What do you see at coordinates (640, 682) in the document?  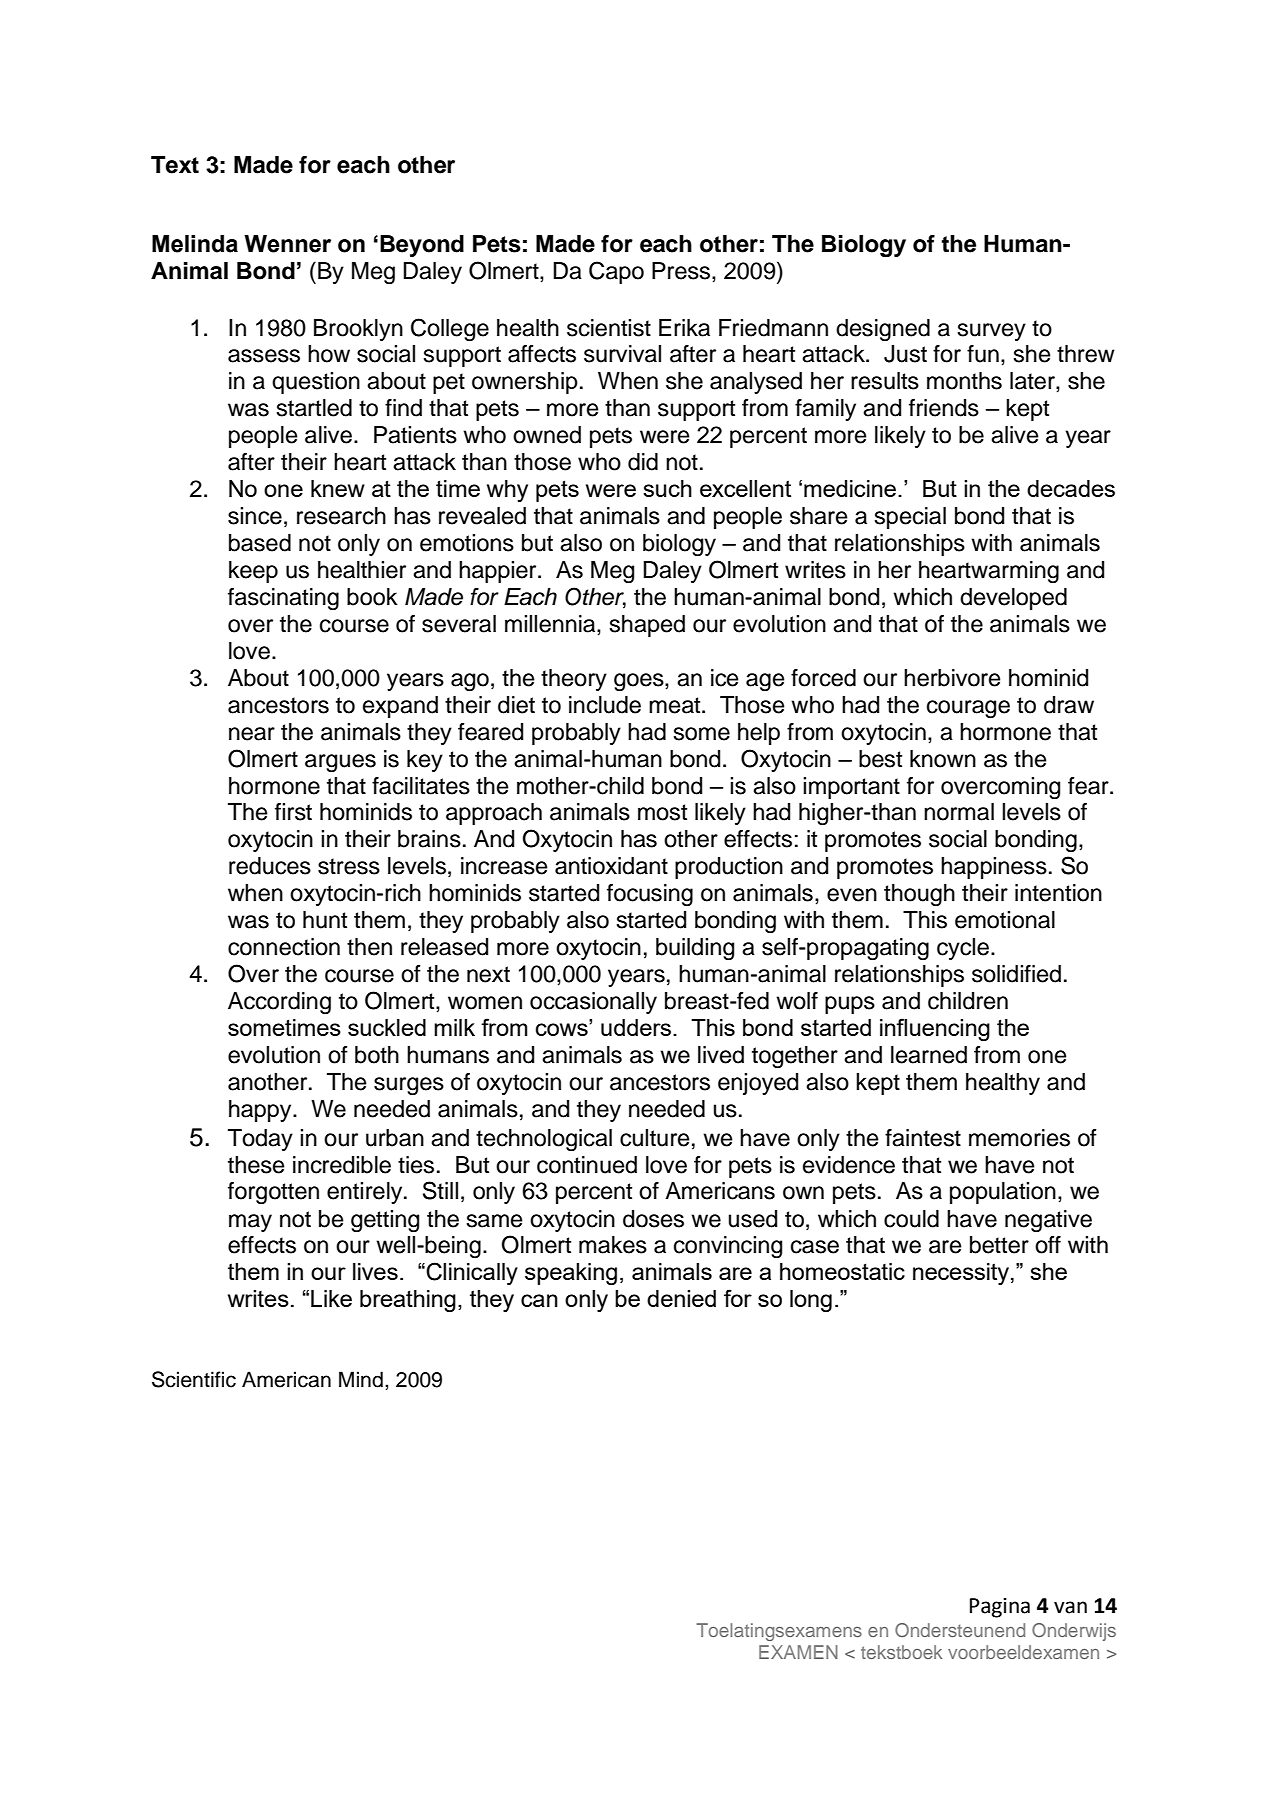 I see `goes` at bounding box center [640, 682].
